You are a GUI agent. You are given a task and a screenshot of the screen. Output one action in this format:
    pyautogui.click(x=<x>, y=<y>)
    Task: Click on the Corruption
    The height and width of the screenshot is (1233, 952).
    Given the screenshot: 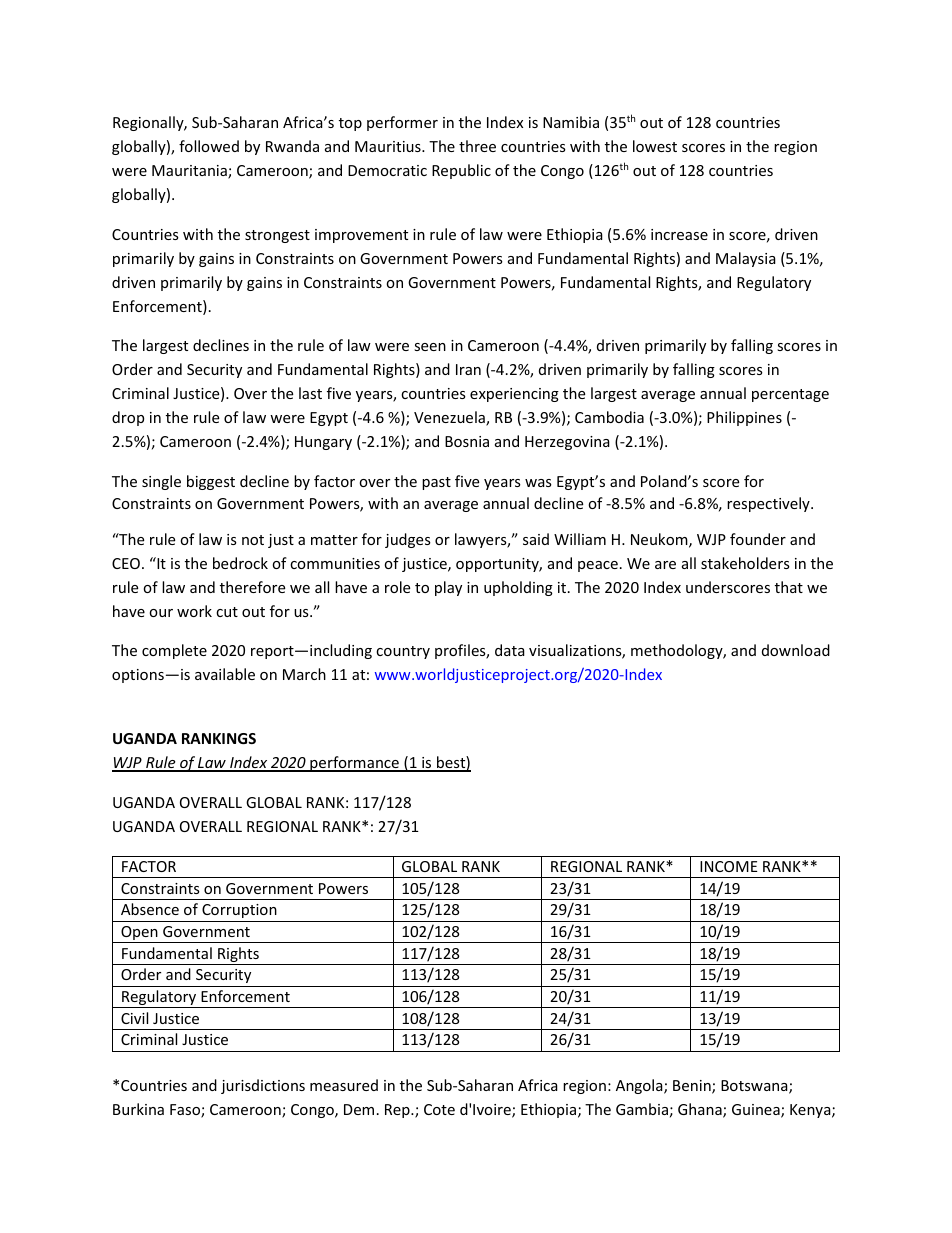 What is the action you would take?
    pyautogui.click(x=239, y=911)
